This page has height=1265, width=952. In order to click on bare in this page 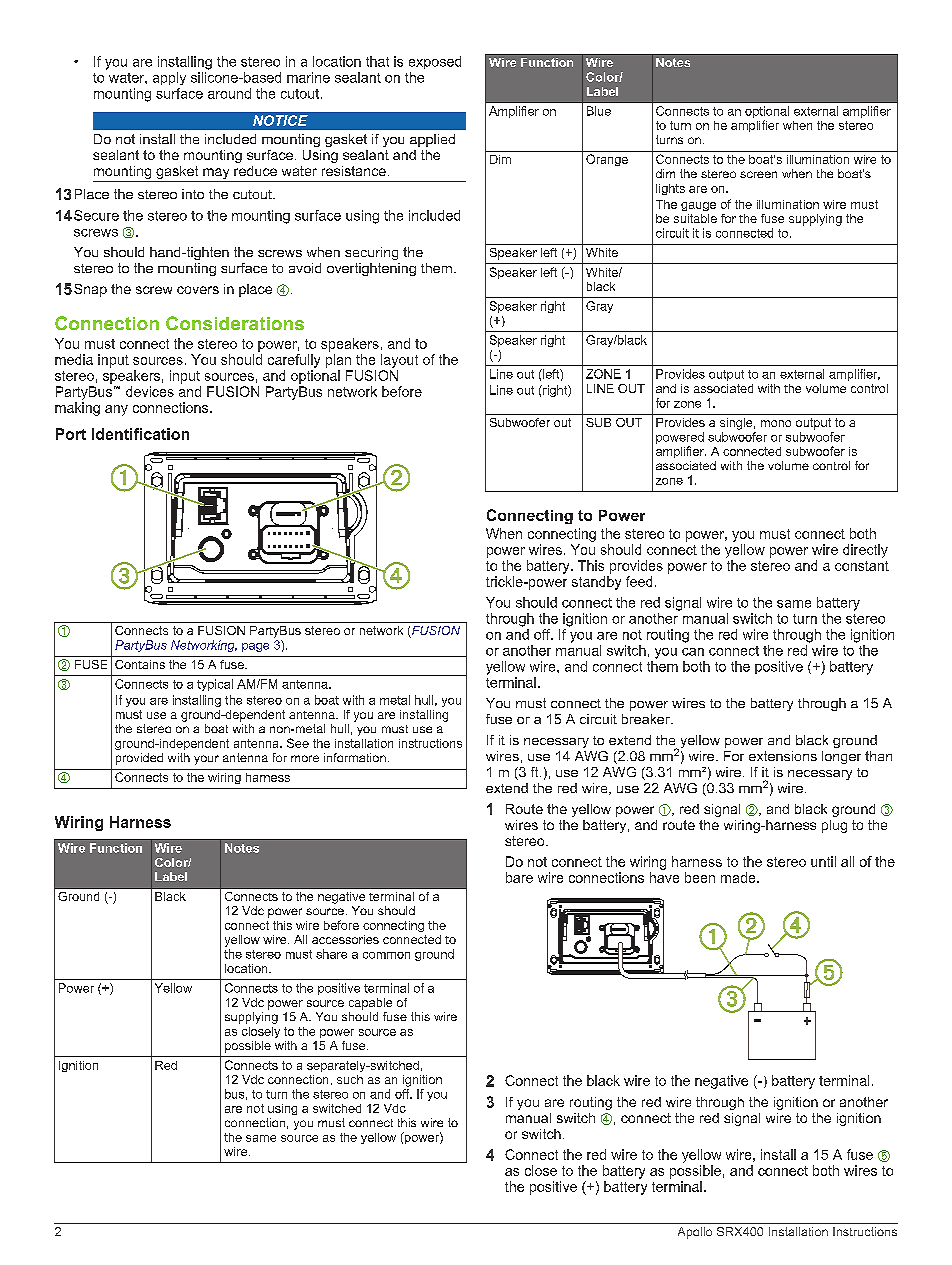, I will do `click(519, 877)`.
